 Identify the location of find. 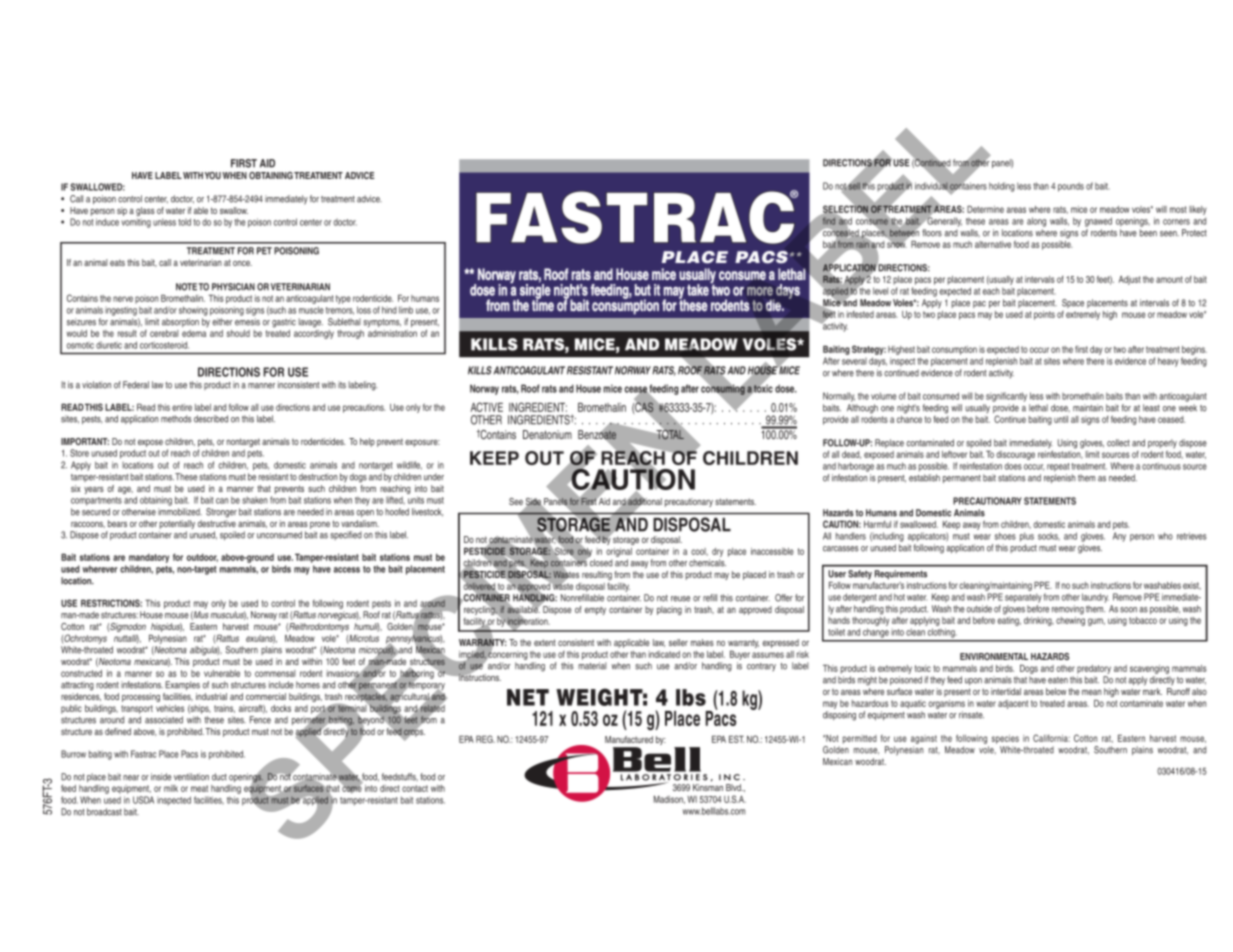
(829, 221).
